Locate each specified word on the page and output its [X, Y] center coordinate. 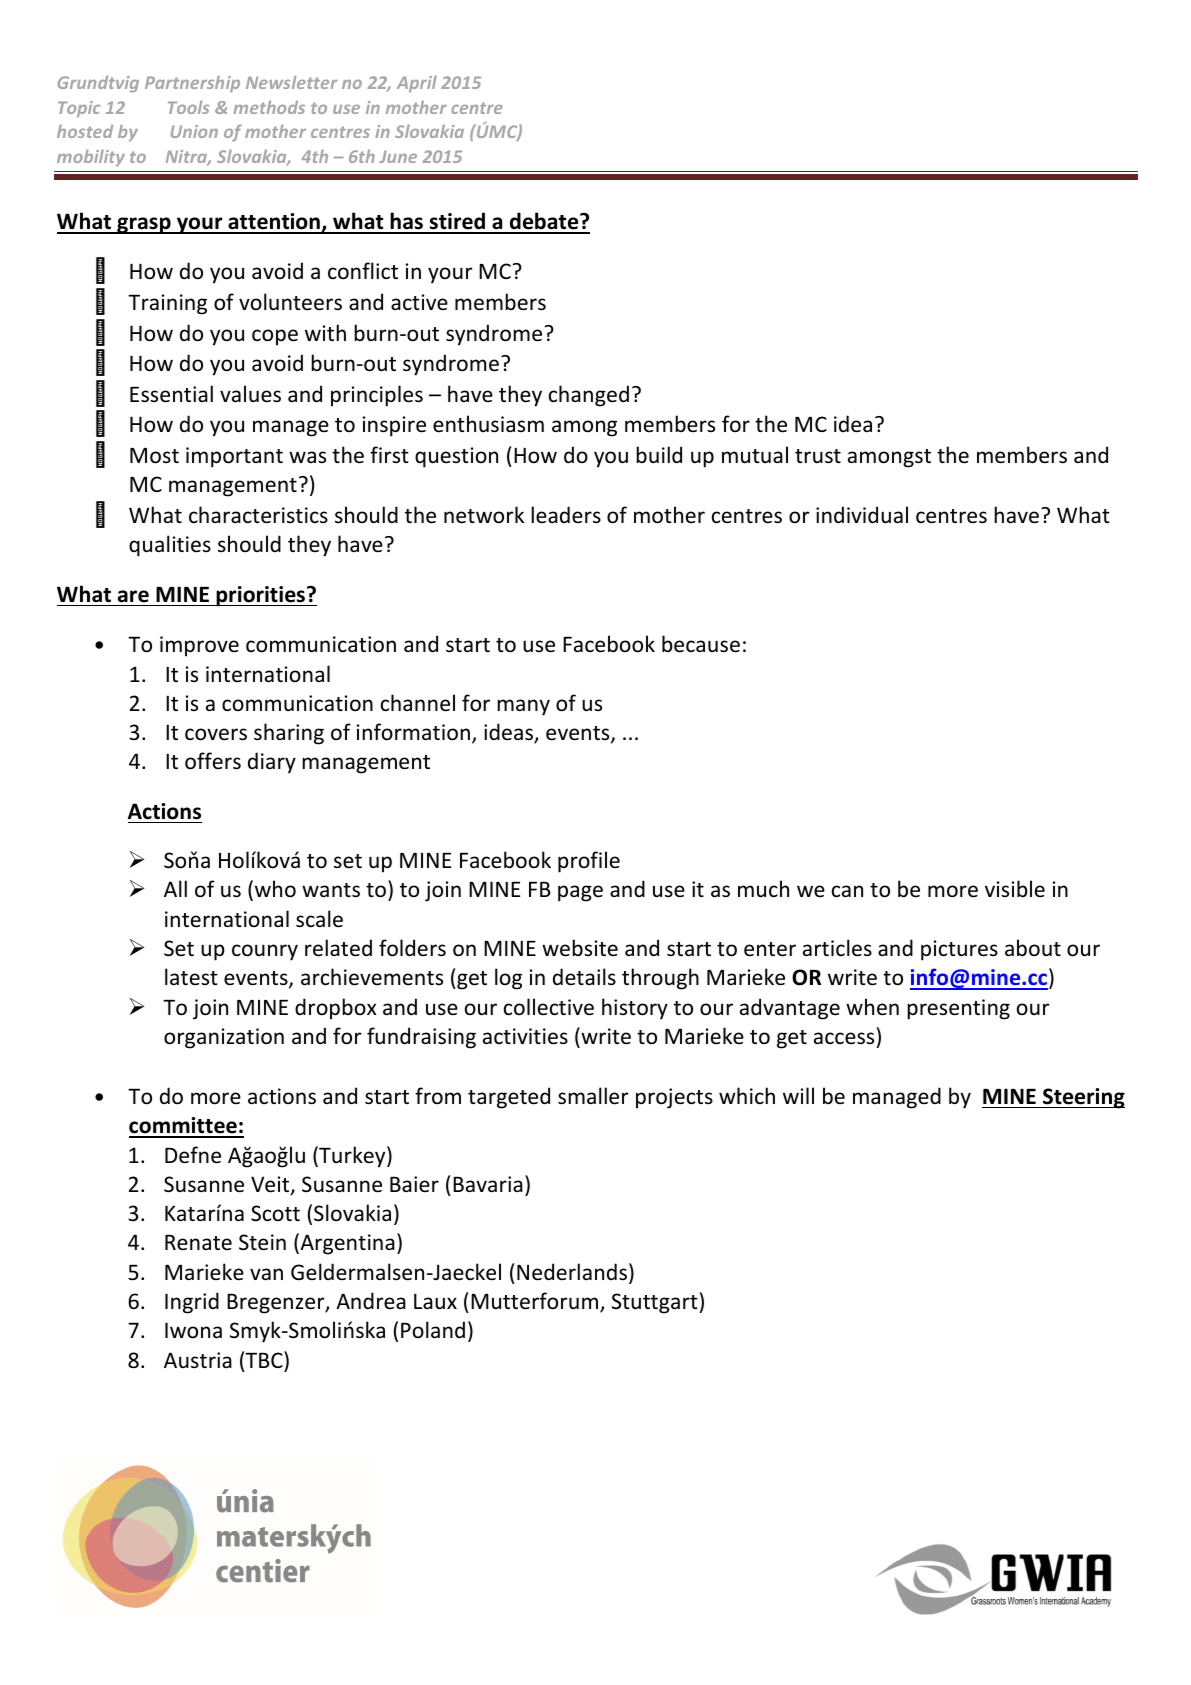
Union [194, 131]
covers [216, 734]
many [523, 707]
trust [818, 456]
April [417, 84]
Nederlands [572, 1272]
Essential [171, 394]
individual [862, 515]
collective [549, 1007]
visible [1015, 888]
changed [589, 396]
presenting [958, 1009]
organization [224, 1038]
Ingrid [192, 1303]
